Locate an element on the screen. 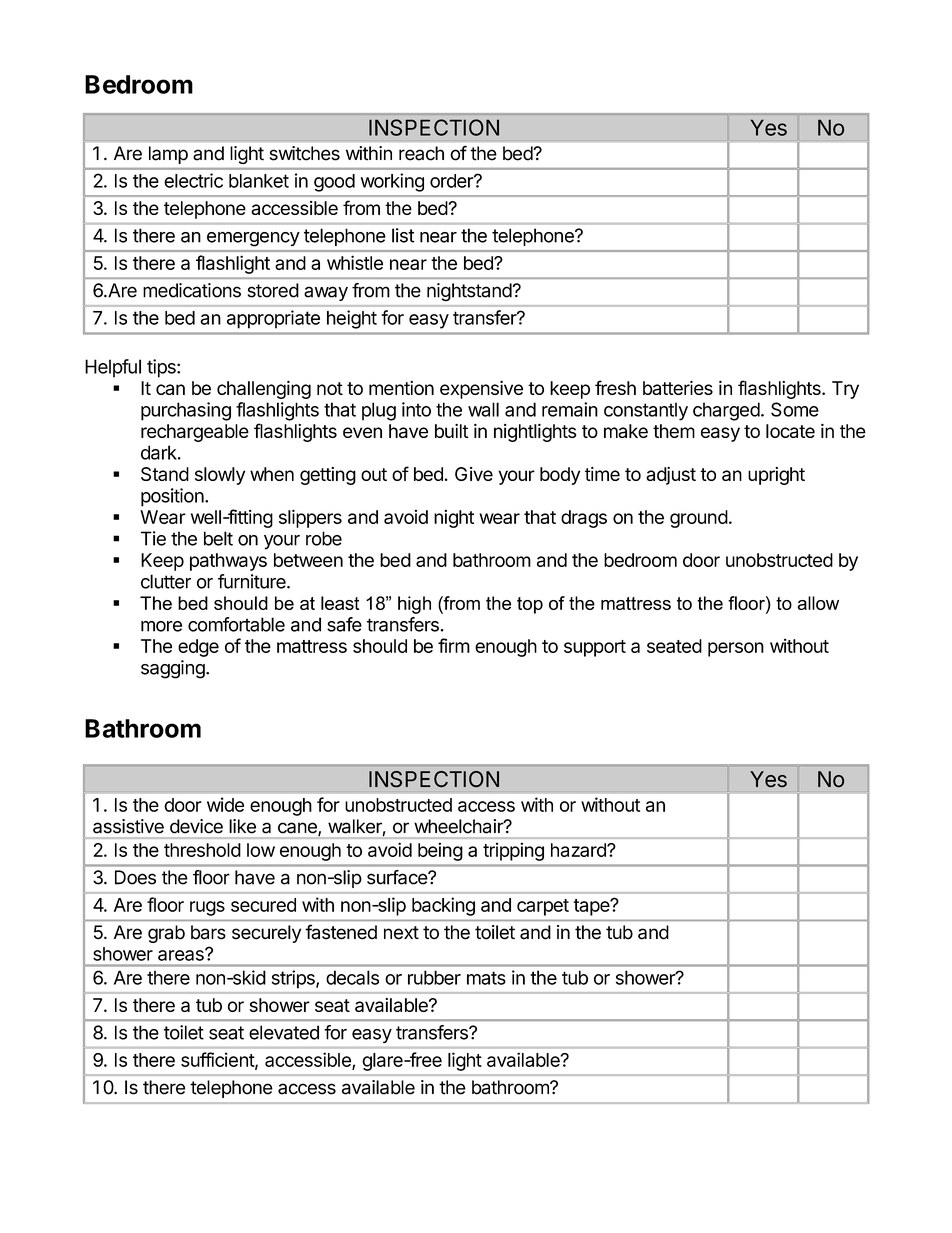  sagging is located at coordinates (174, 669).
